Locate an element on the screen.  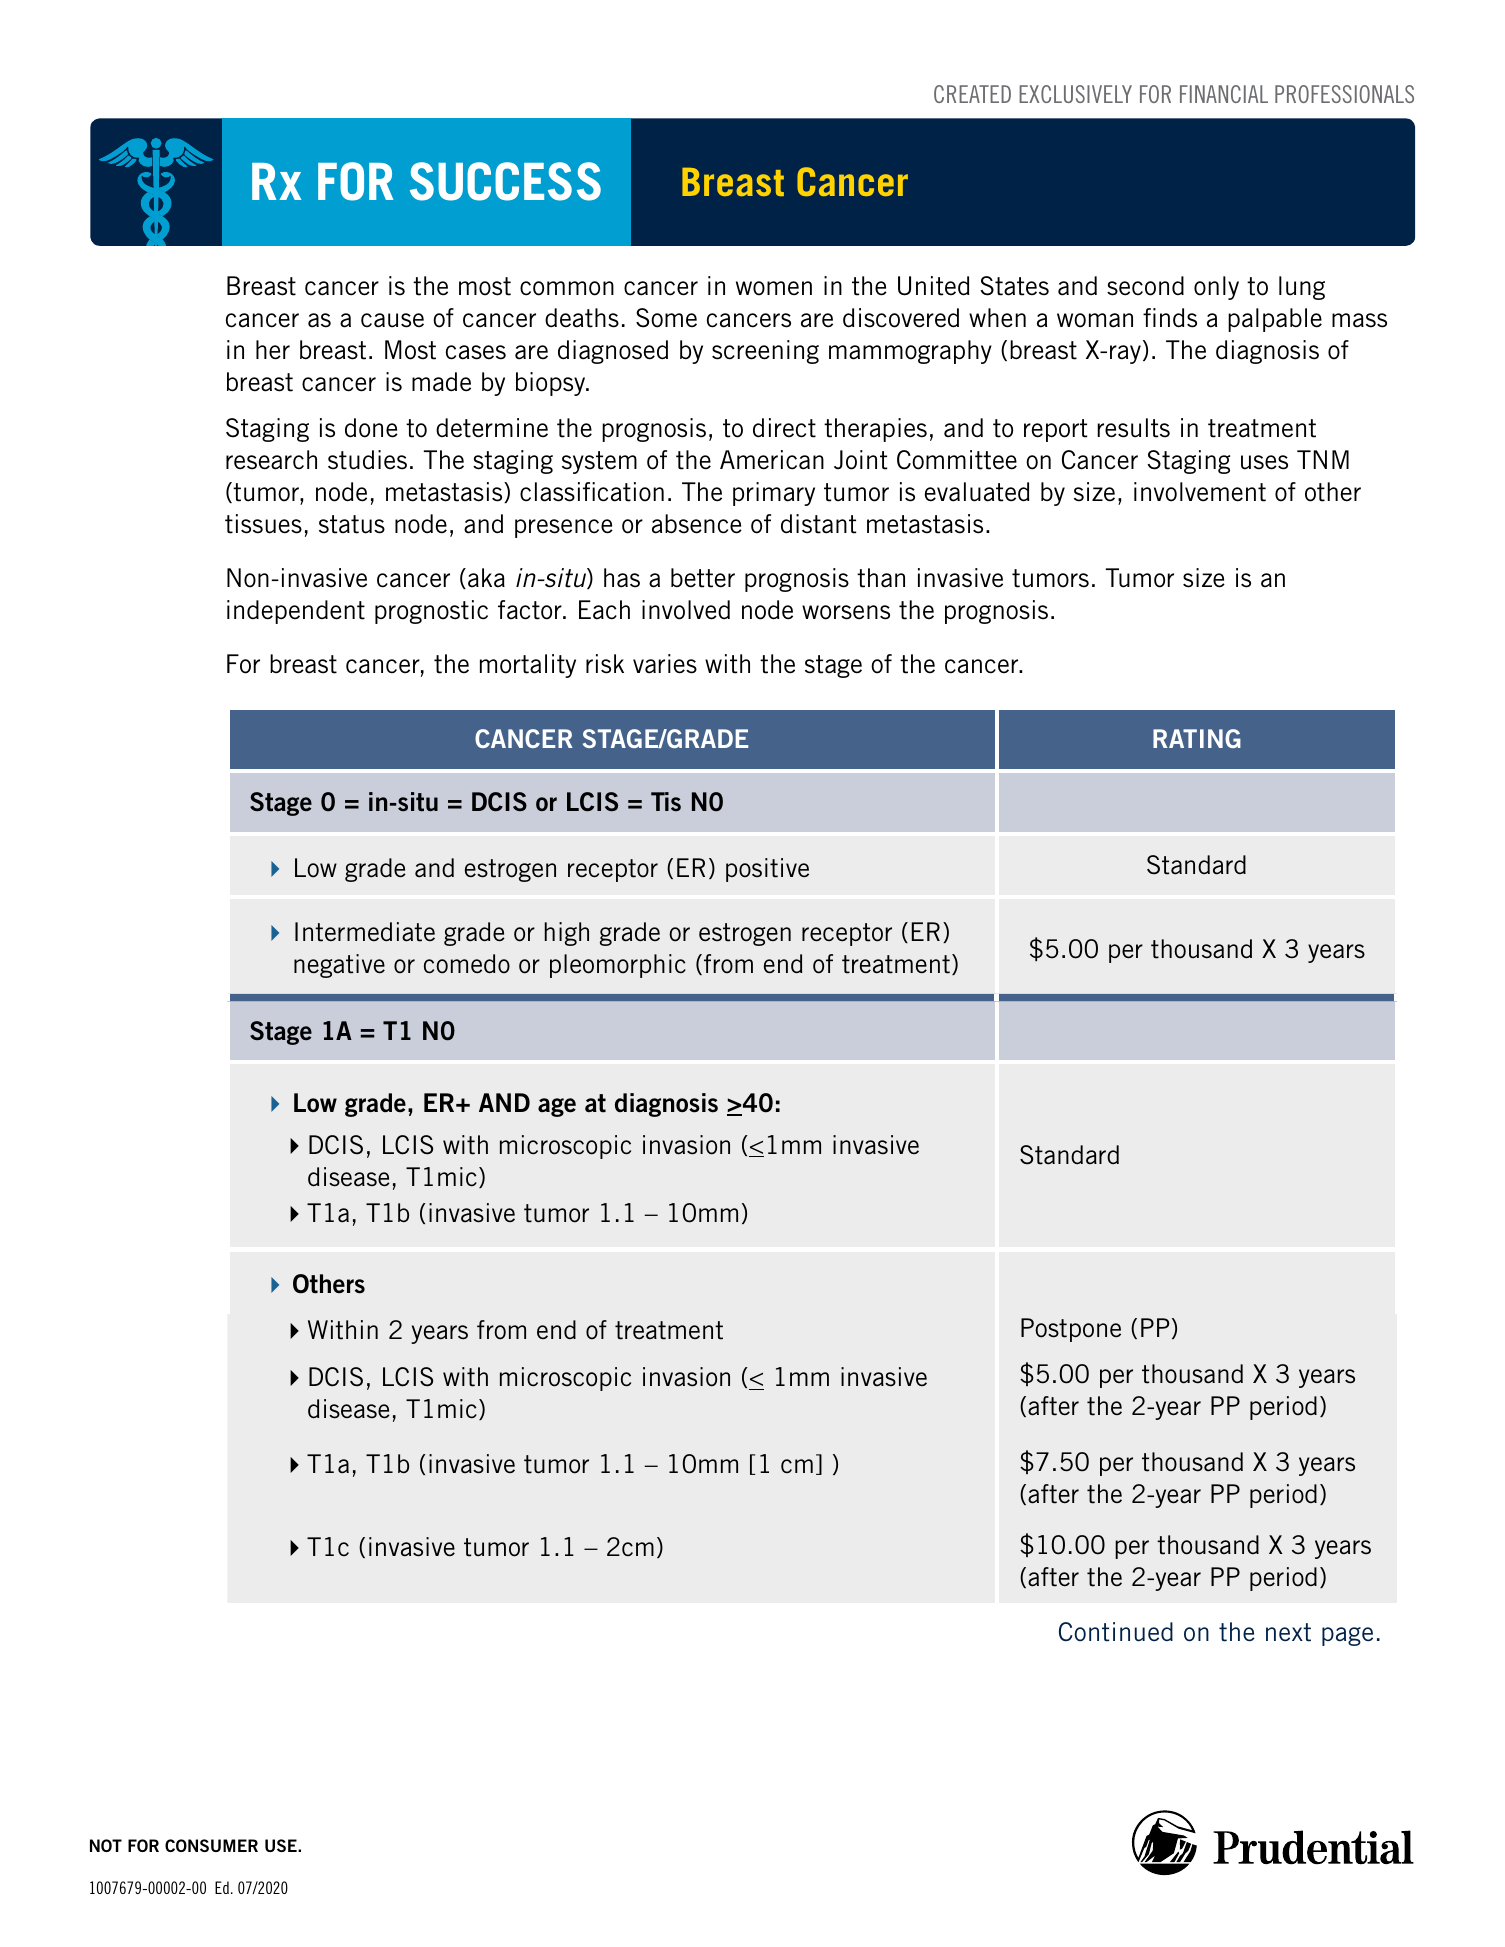
FINANCIAL is located at coordinates (1224, 94).
